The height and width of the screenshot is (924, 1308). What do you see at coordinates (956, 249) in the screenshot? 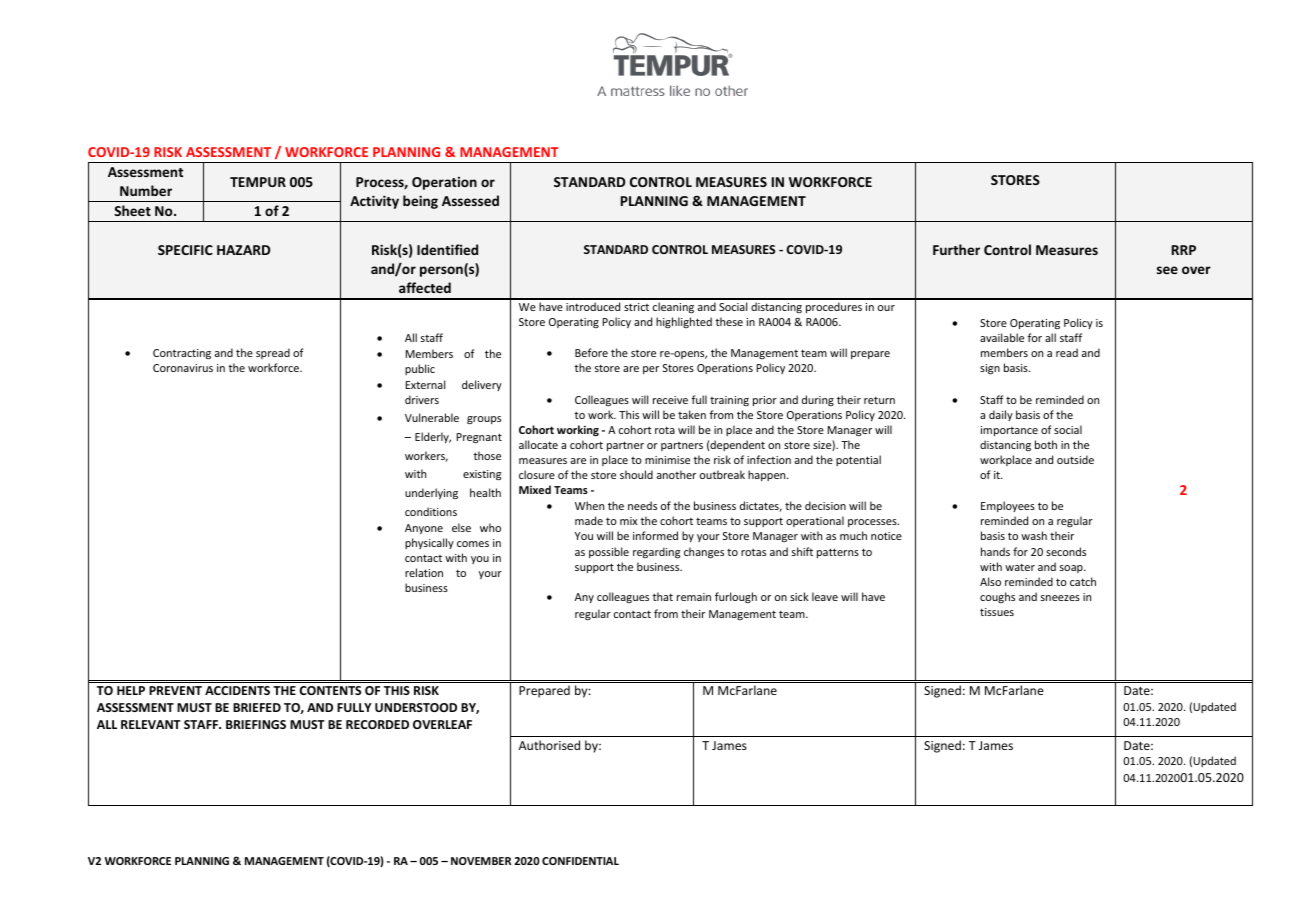
I see `Further` at bounding box center [956, 249].
